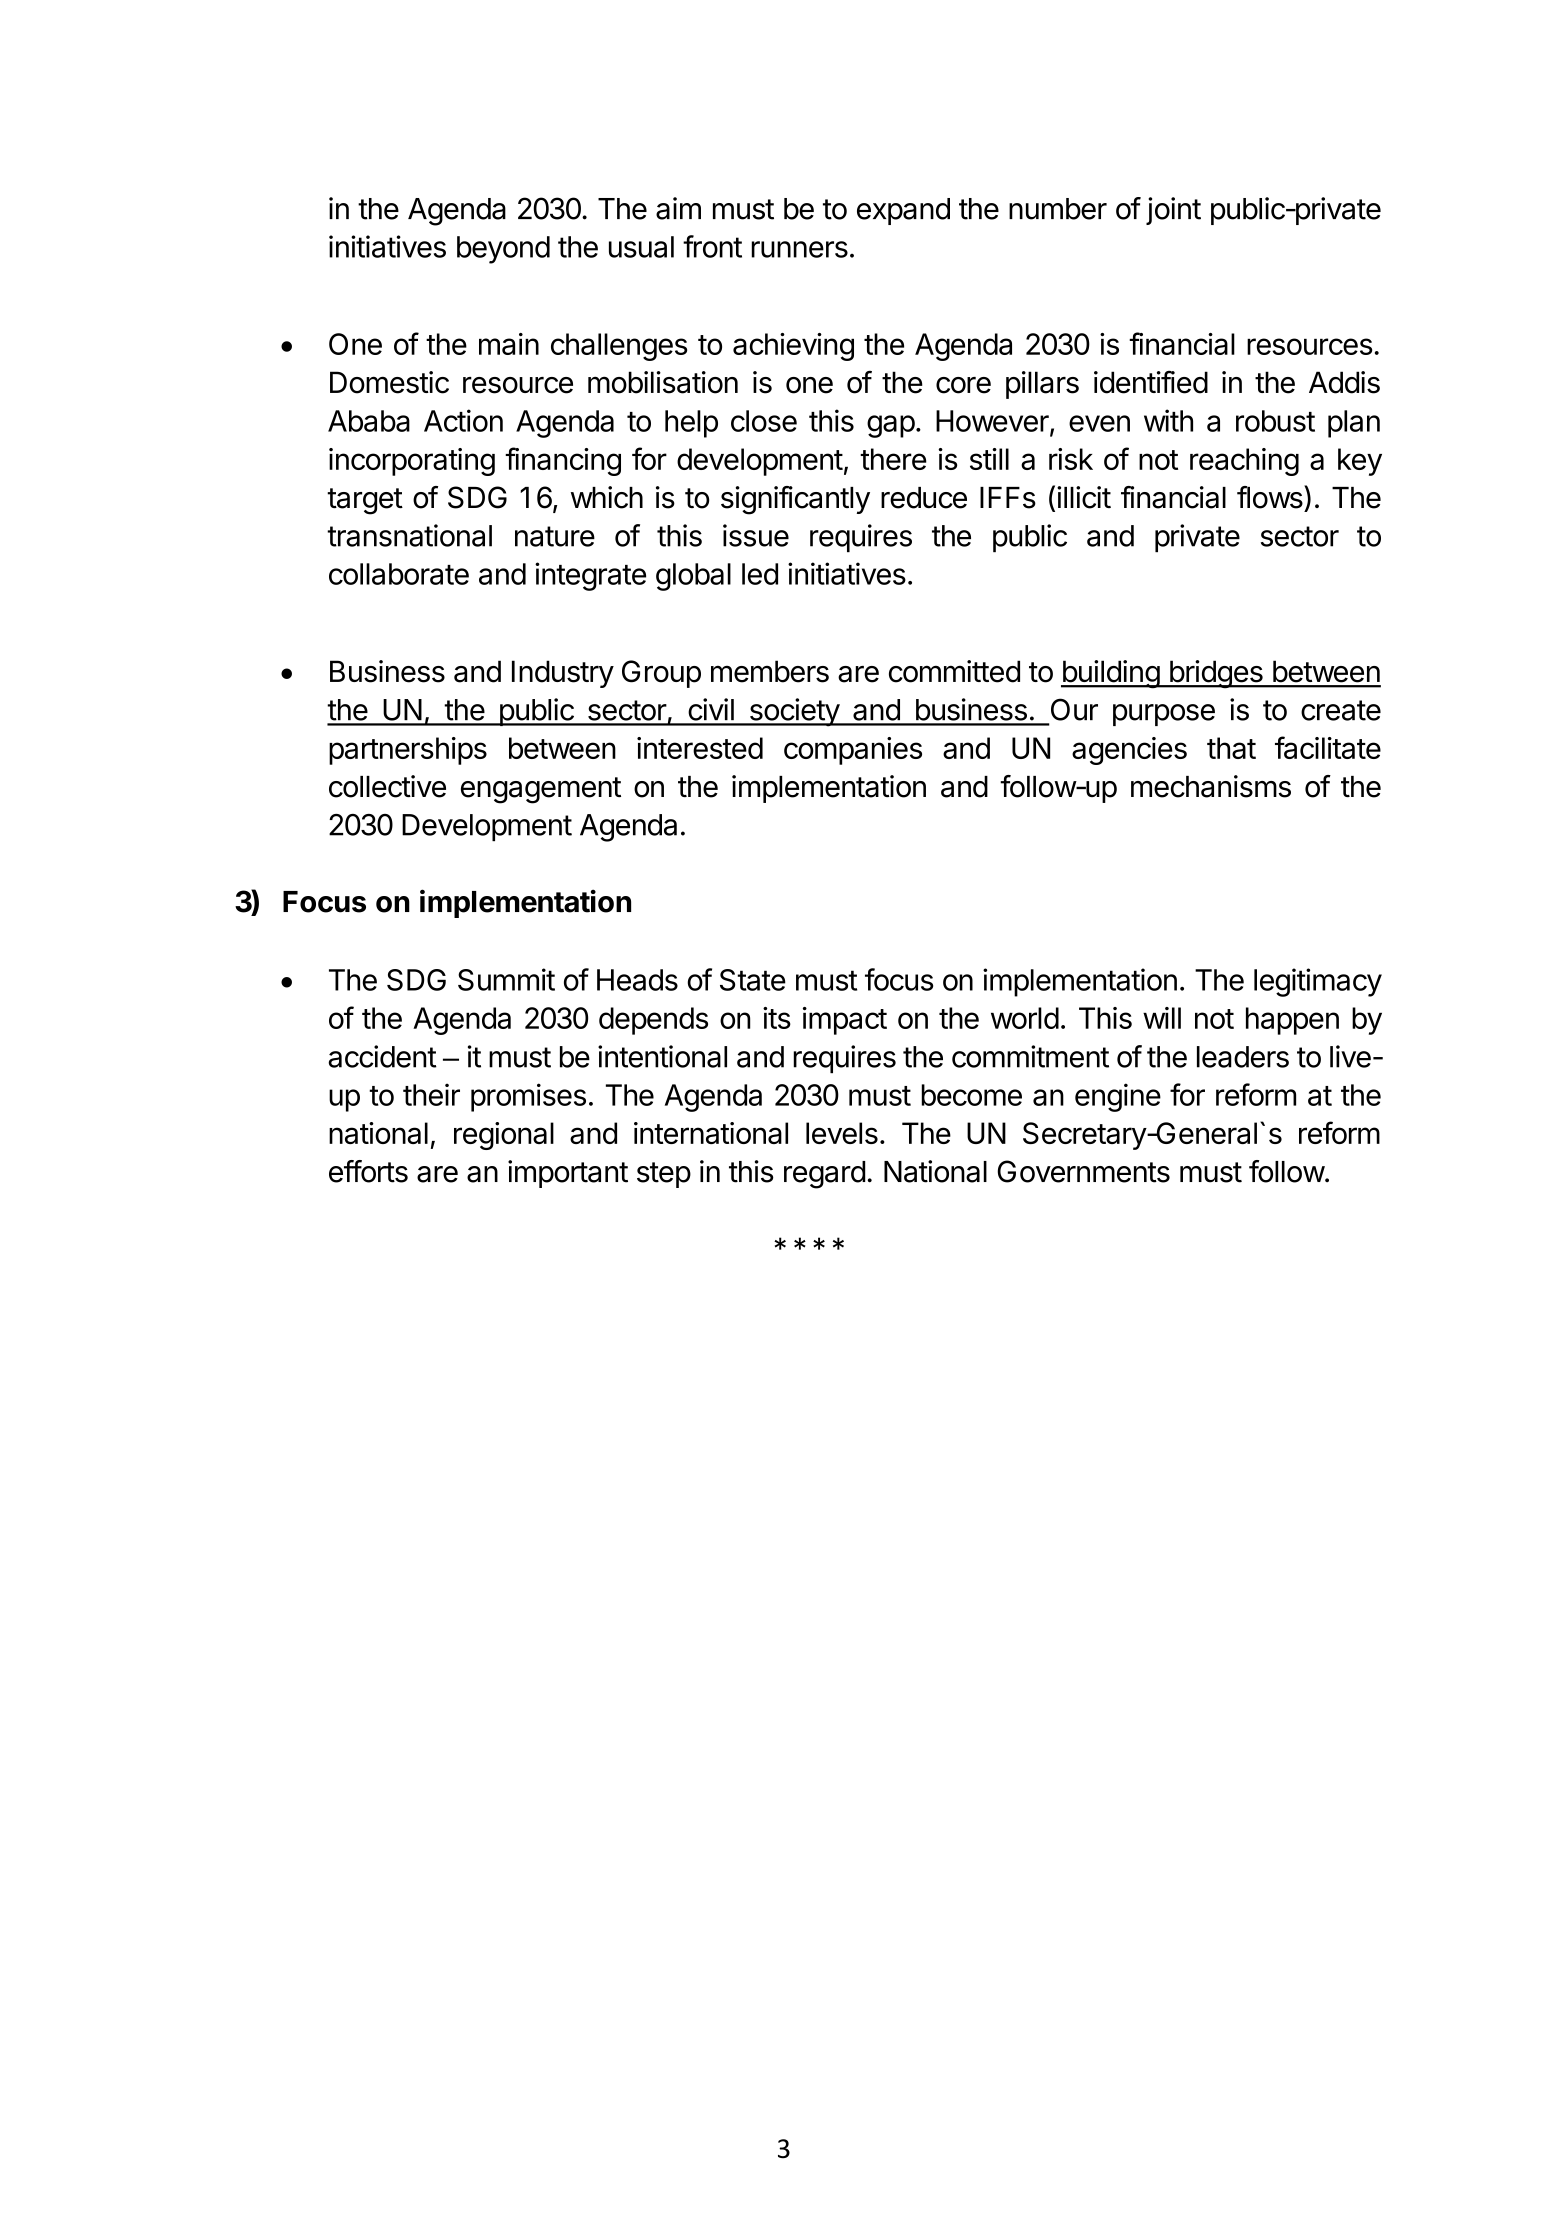 This document has width=1567, height=2218. Describe the element at coordinates (853, 751) in the document. I see `companies` at that location.
